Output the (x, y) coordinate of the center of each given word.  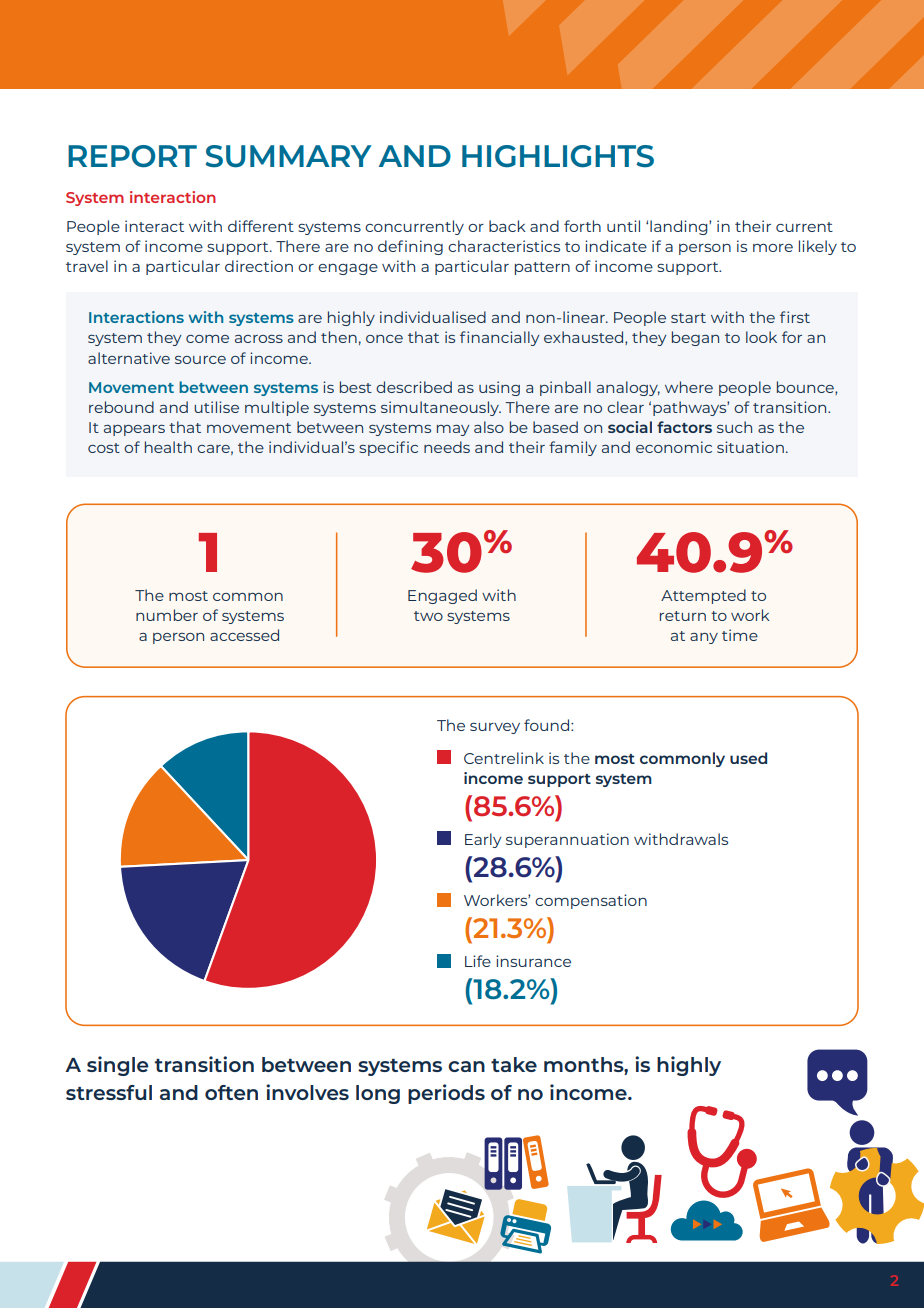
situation (750, 447)
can (466, 1066)
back (507, 226)
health (168, 447)
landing (680, 227)
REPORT (132, 156)
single (117, 1066)
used (748, 758)
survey (495, 728)
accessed (244, 635)
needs (447, 447)
